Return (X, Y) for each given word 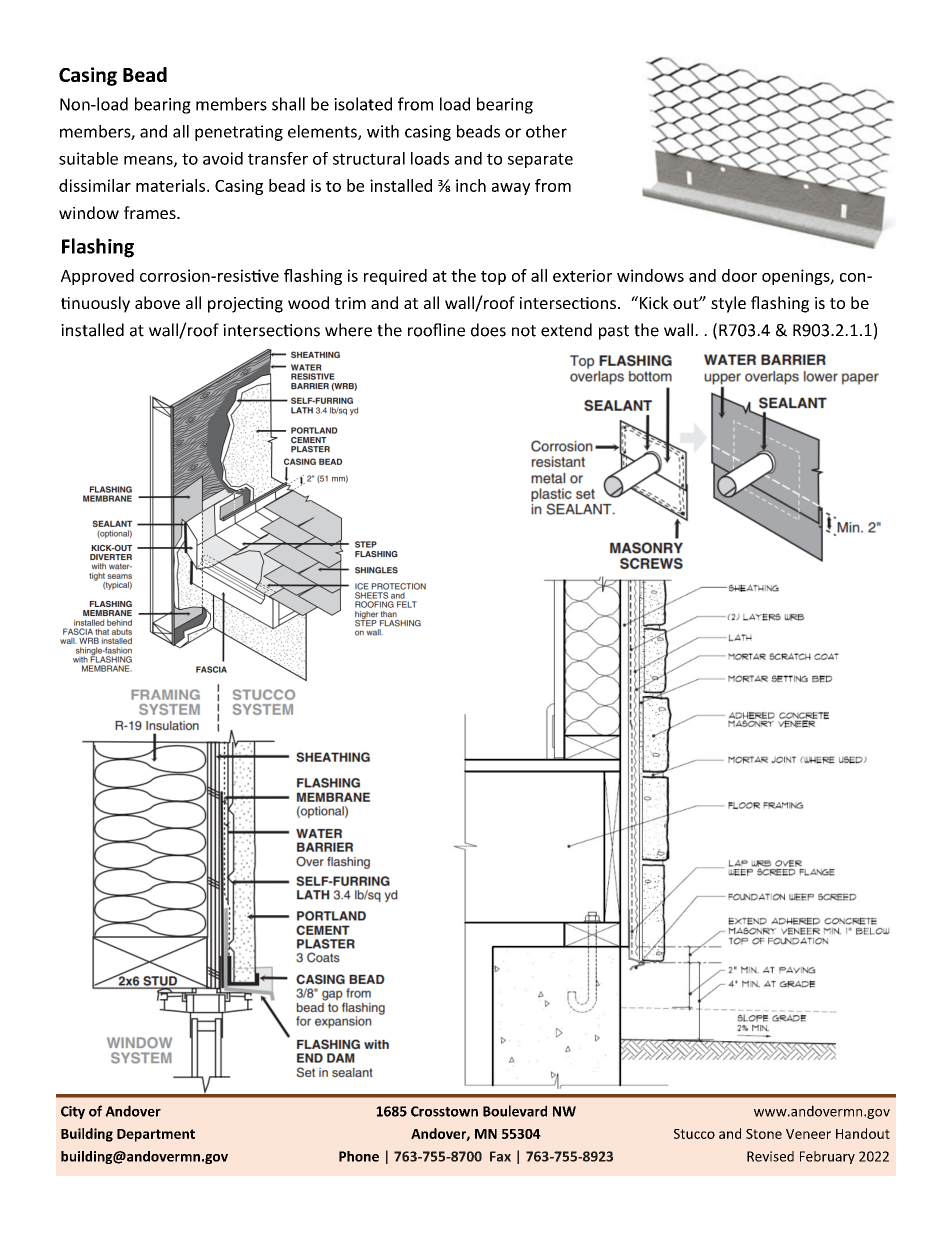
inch (471, 185)
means (149, 161)
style (728, 304)
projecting (245, 305)
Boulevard (515, 1111)
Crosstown (444, 1111)
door (739, 275)
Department (156, 1135)
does (488, 330)
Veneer (808, 1134)
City (73, 1112)
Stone (764, 1134)
